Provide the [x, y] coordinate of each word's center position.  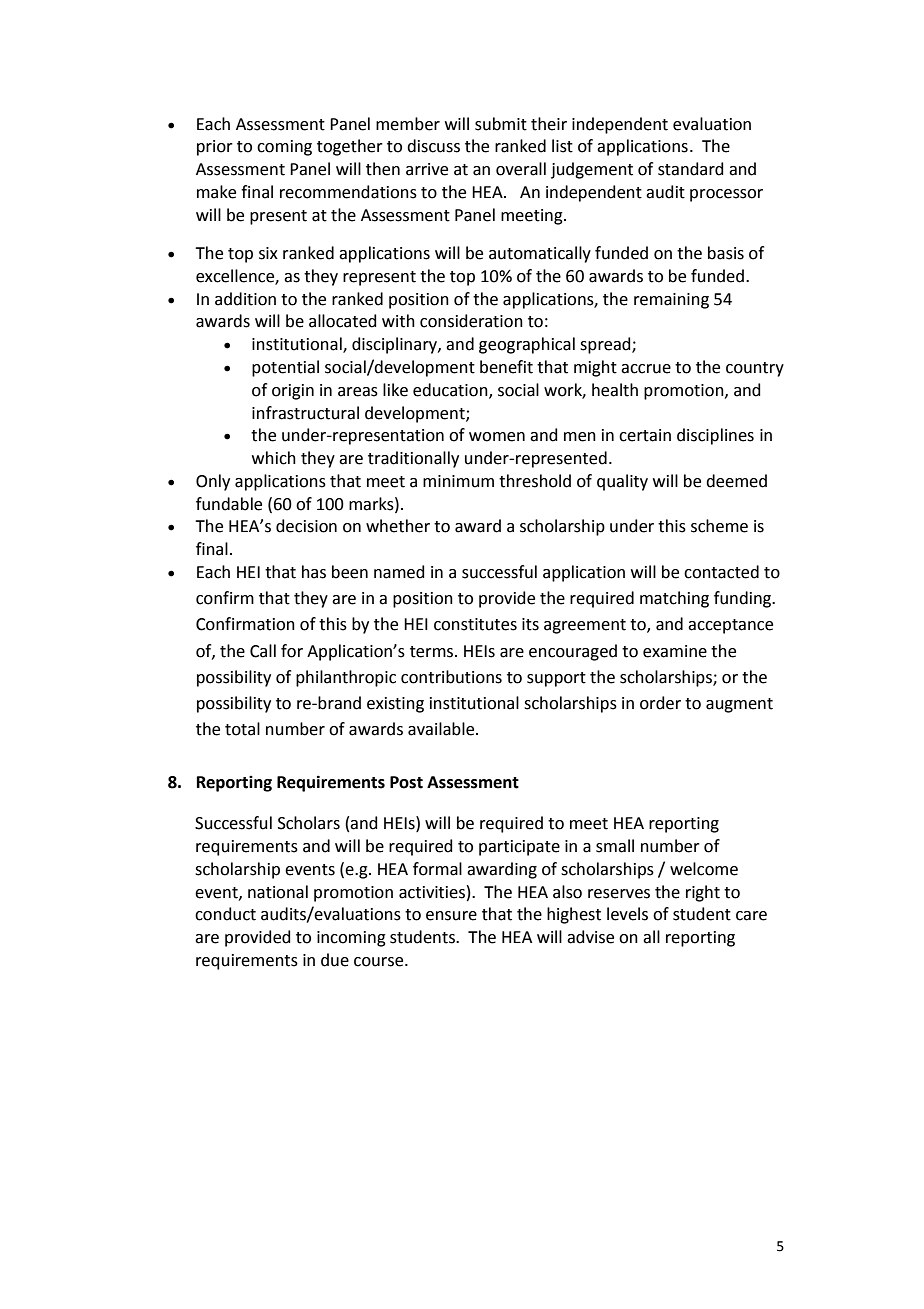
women [497, 437]
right [703, 893]
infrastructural [305, 413]
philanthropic [346, 678]
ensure [451, 916]
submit [501, 124]
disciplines [715, 436]
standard [691, 169]
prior [215, 148]
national [278, 892]
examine [675, 651]
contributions [451, 677]
